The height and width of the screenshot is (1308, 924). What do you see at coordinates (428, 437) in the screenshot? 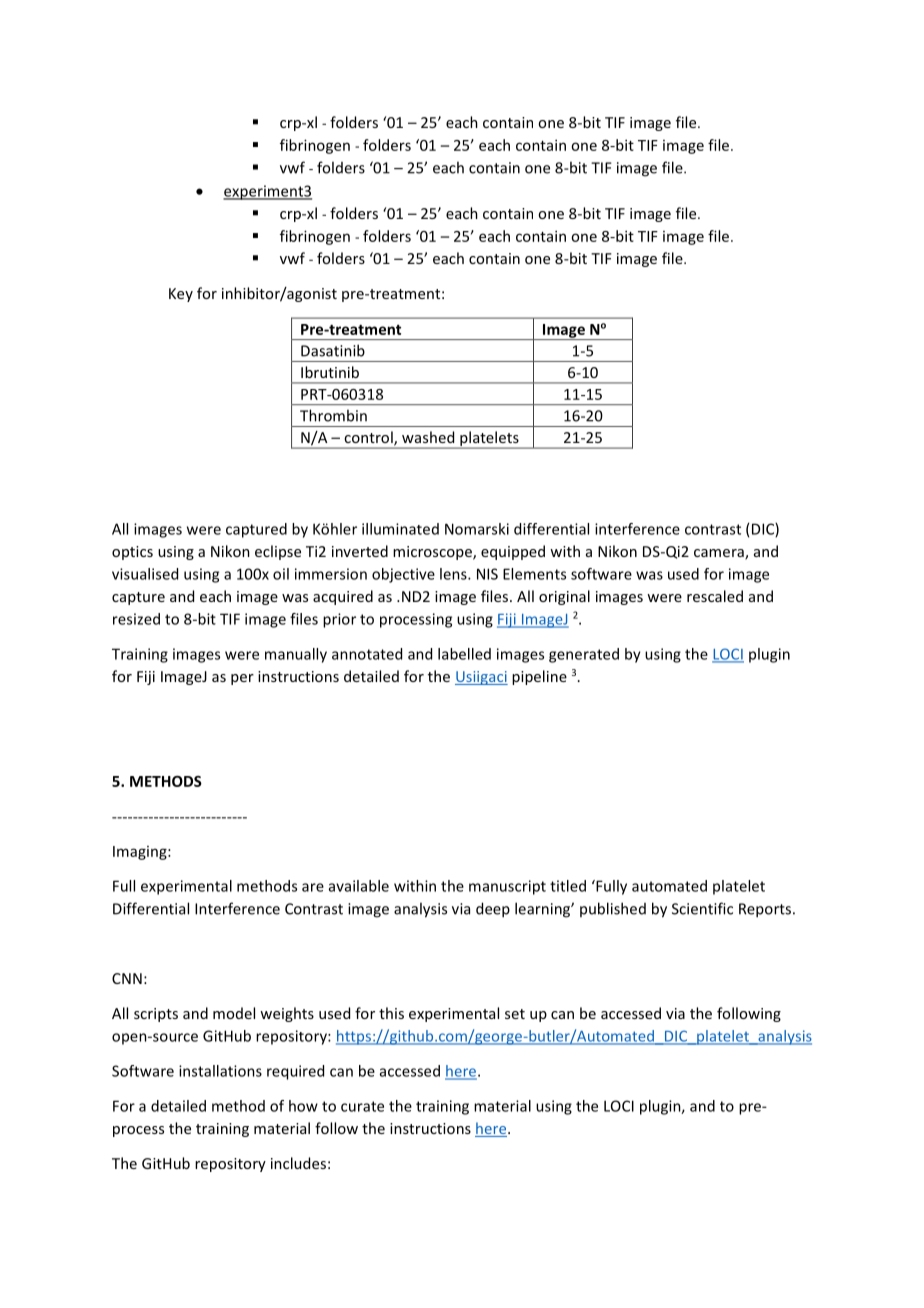
I see `washed` at bounding box center [428, 437].
